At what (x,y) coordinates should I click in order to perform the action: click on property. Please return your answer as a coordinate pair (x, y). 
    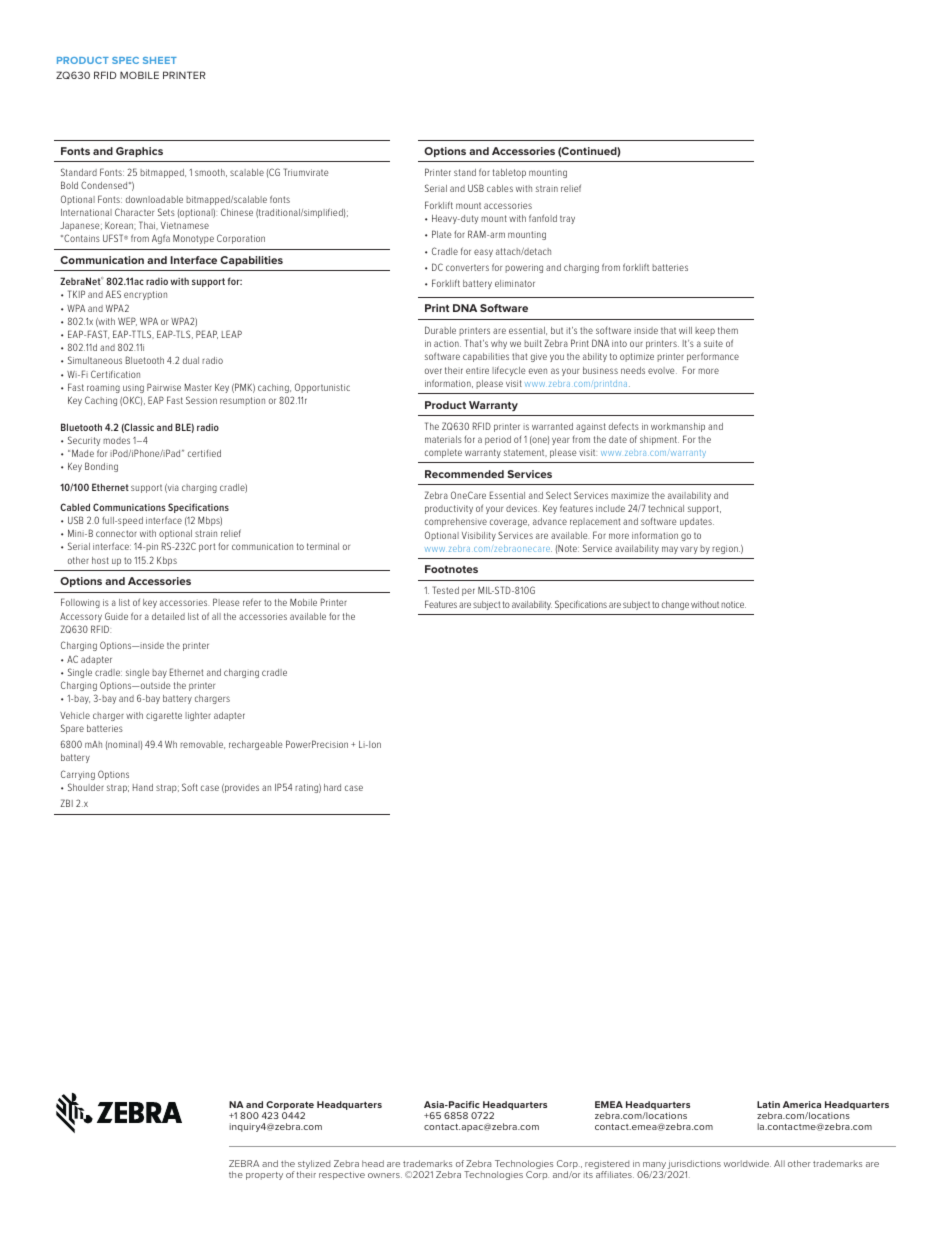
    Looking at the image, I should click on (264, 1176).
